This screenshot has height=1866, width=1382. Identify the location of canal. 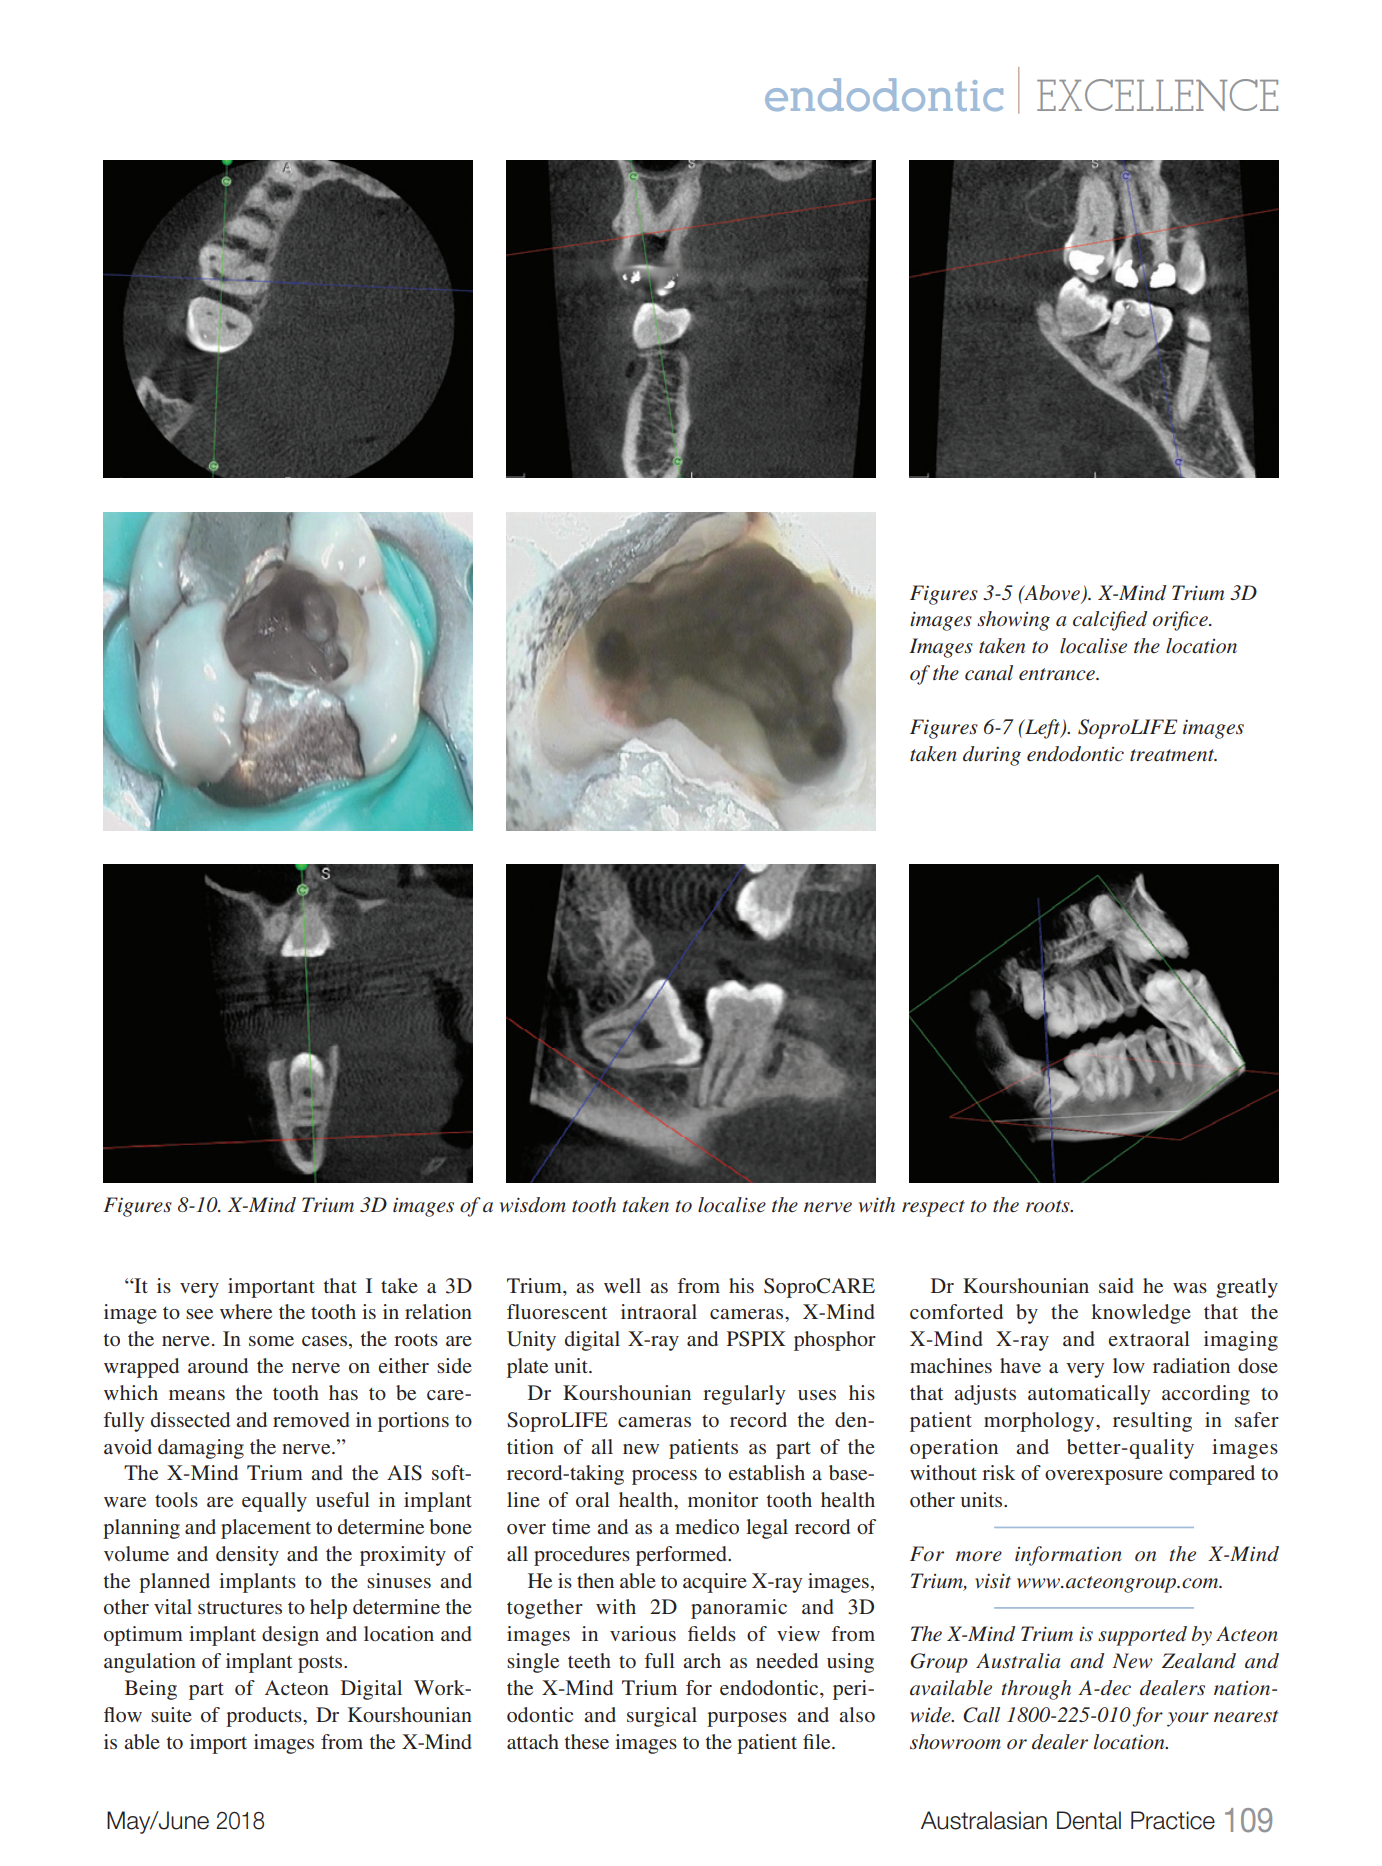
(989, 673).
